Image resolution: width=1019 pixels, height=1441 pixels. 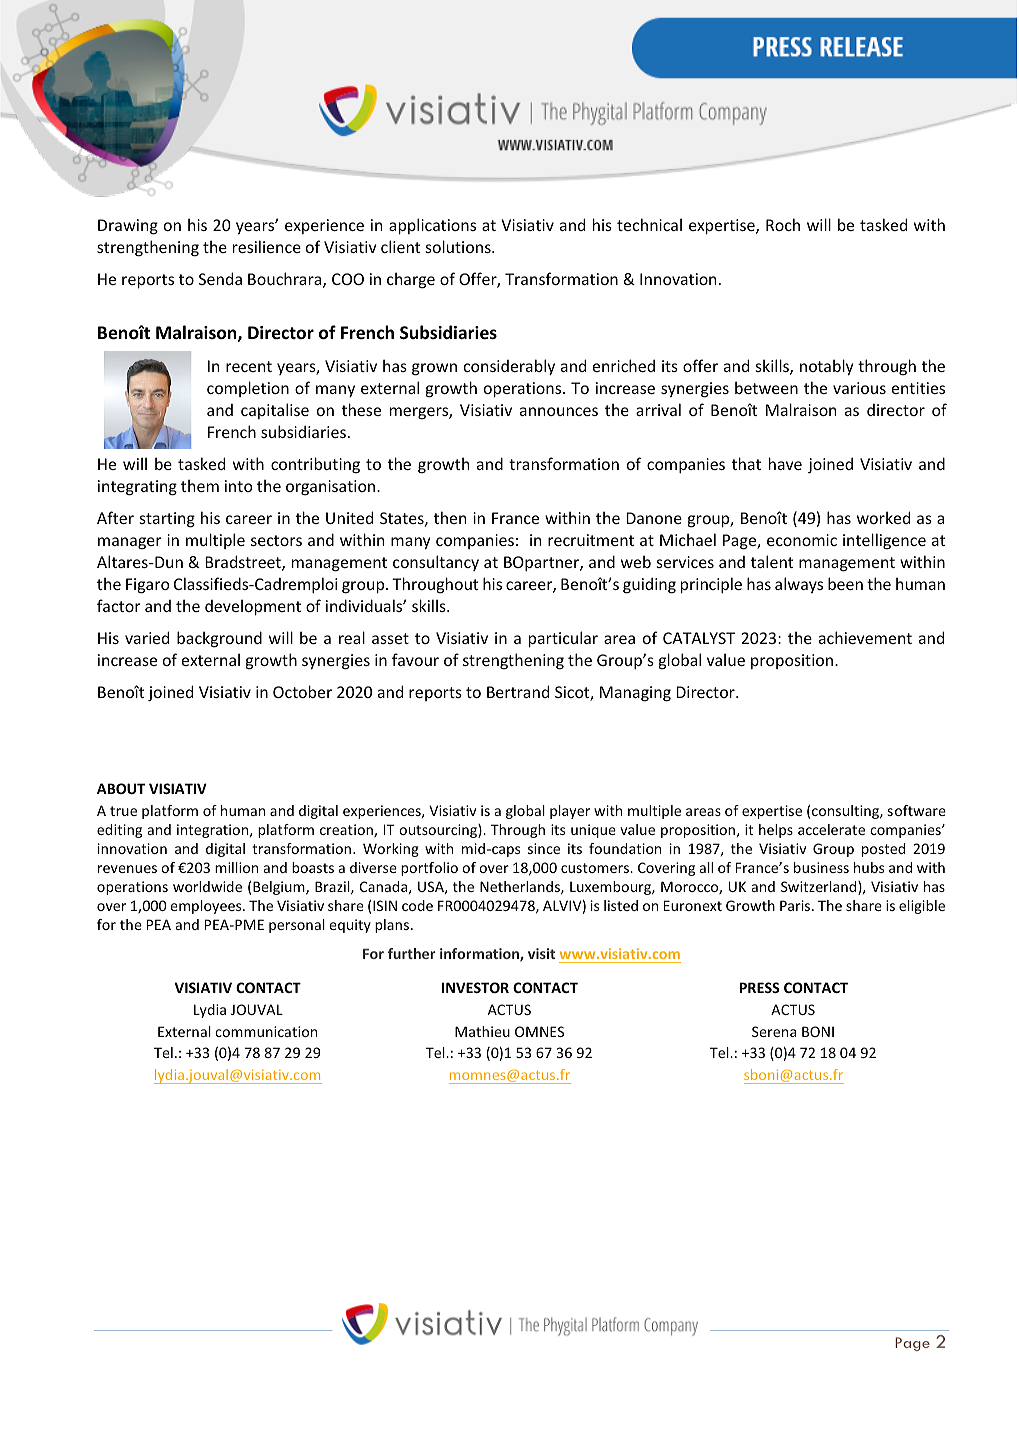 What do you see at coordinates (459, 246) in the screenshot?
I see `solutions` at bounding box center [459, 246].
